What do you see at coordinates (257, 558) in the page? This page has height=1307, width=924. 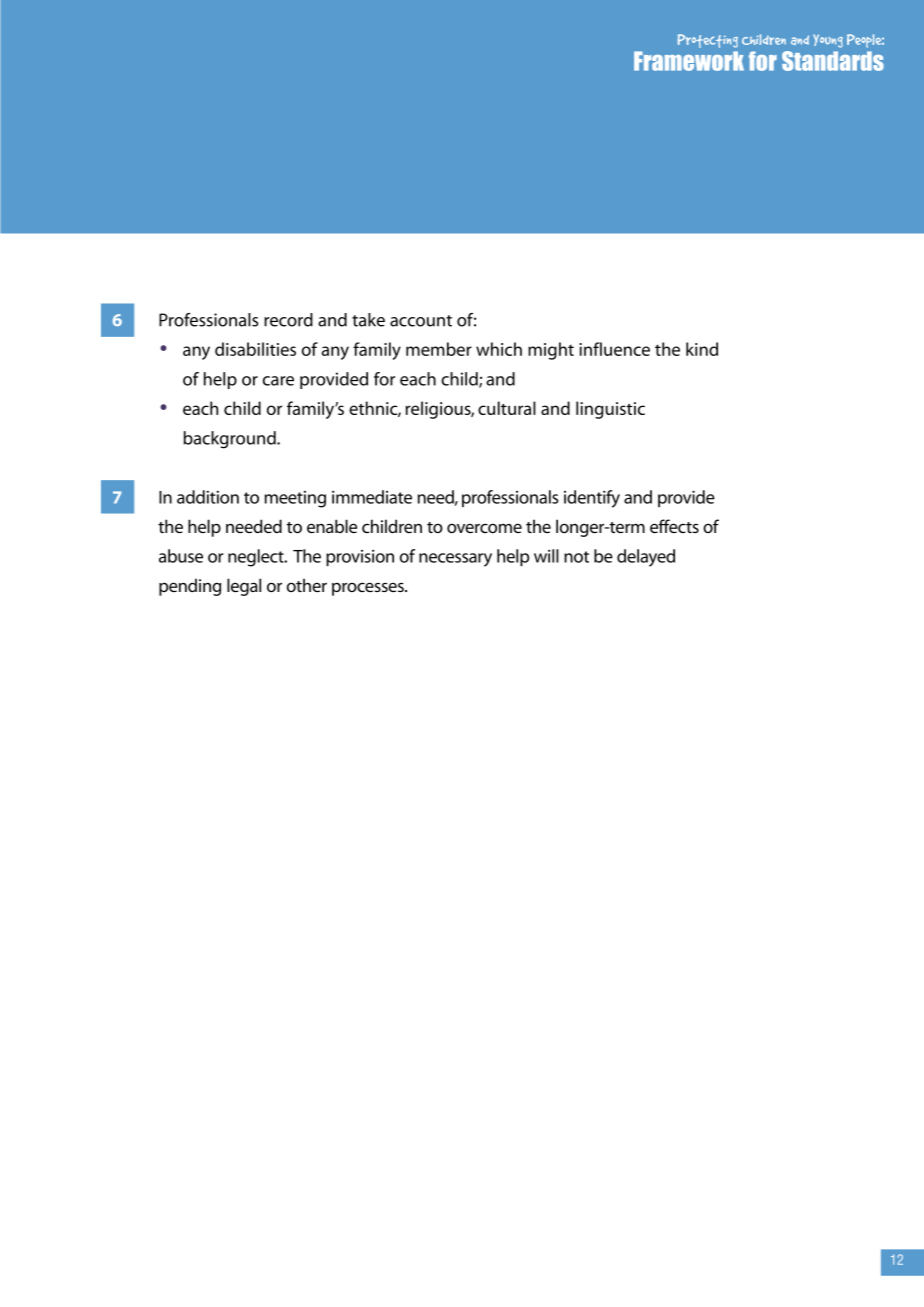 I see `neglect` at bounding box center [257, 558].
